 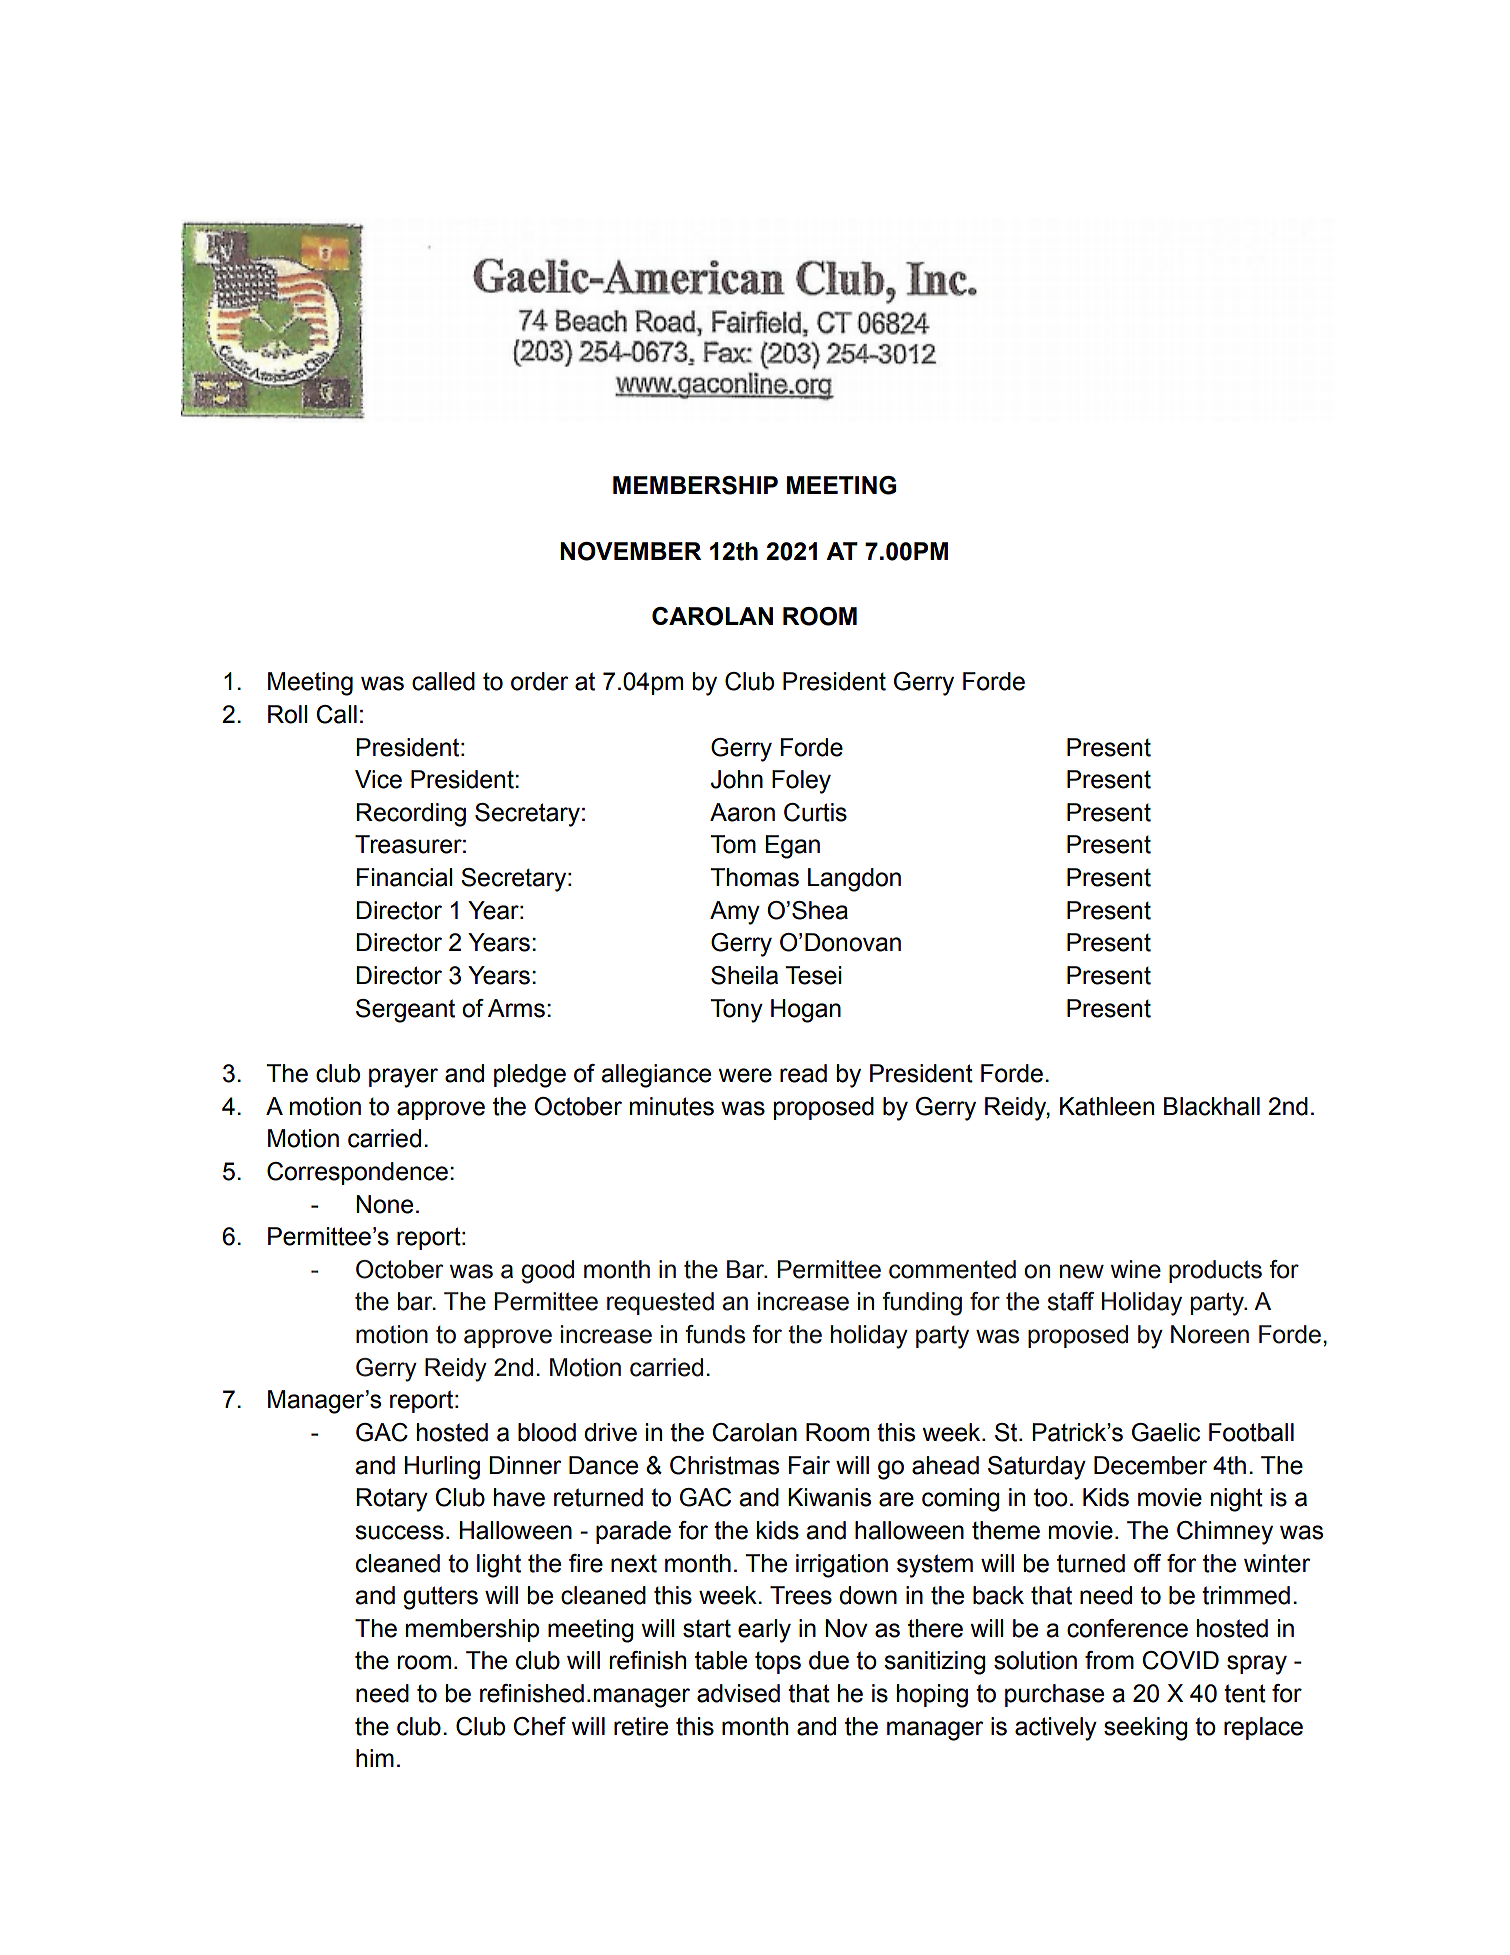 I want to click on Sergeant, so click(x=405, y=1011).
